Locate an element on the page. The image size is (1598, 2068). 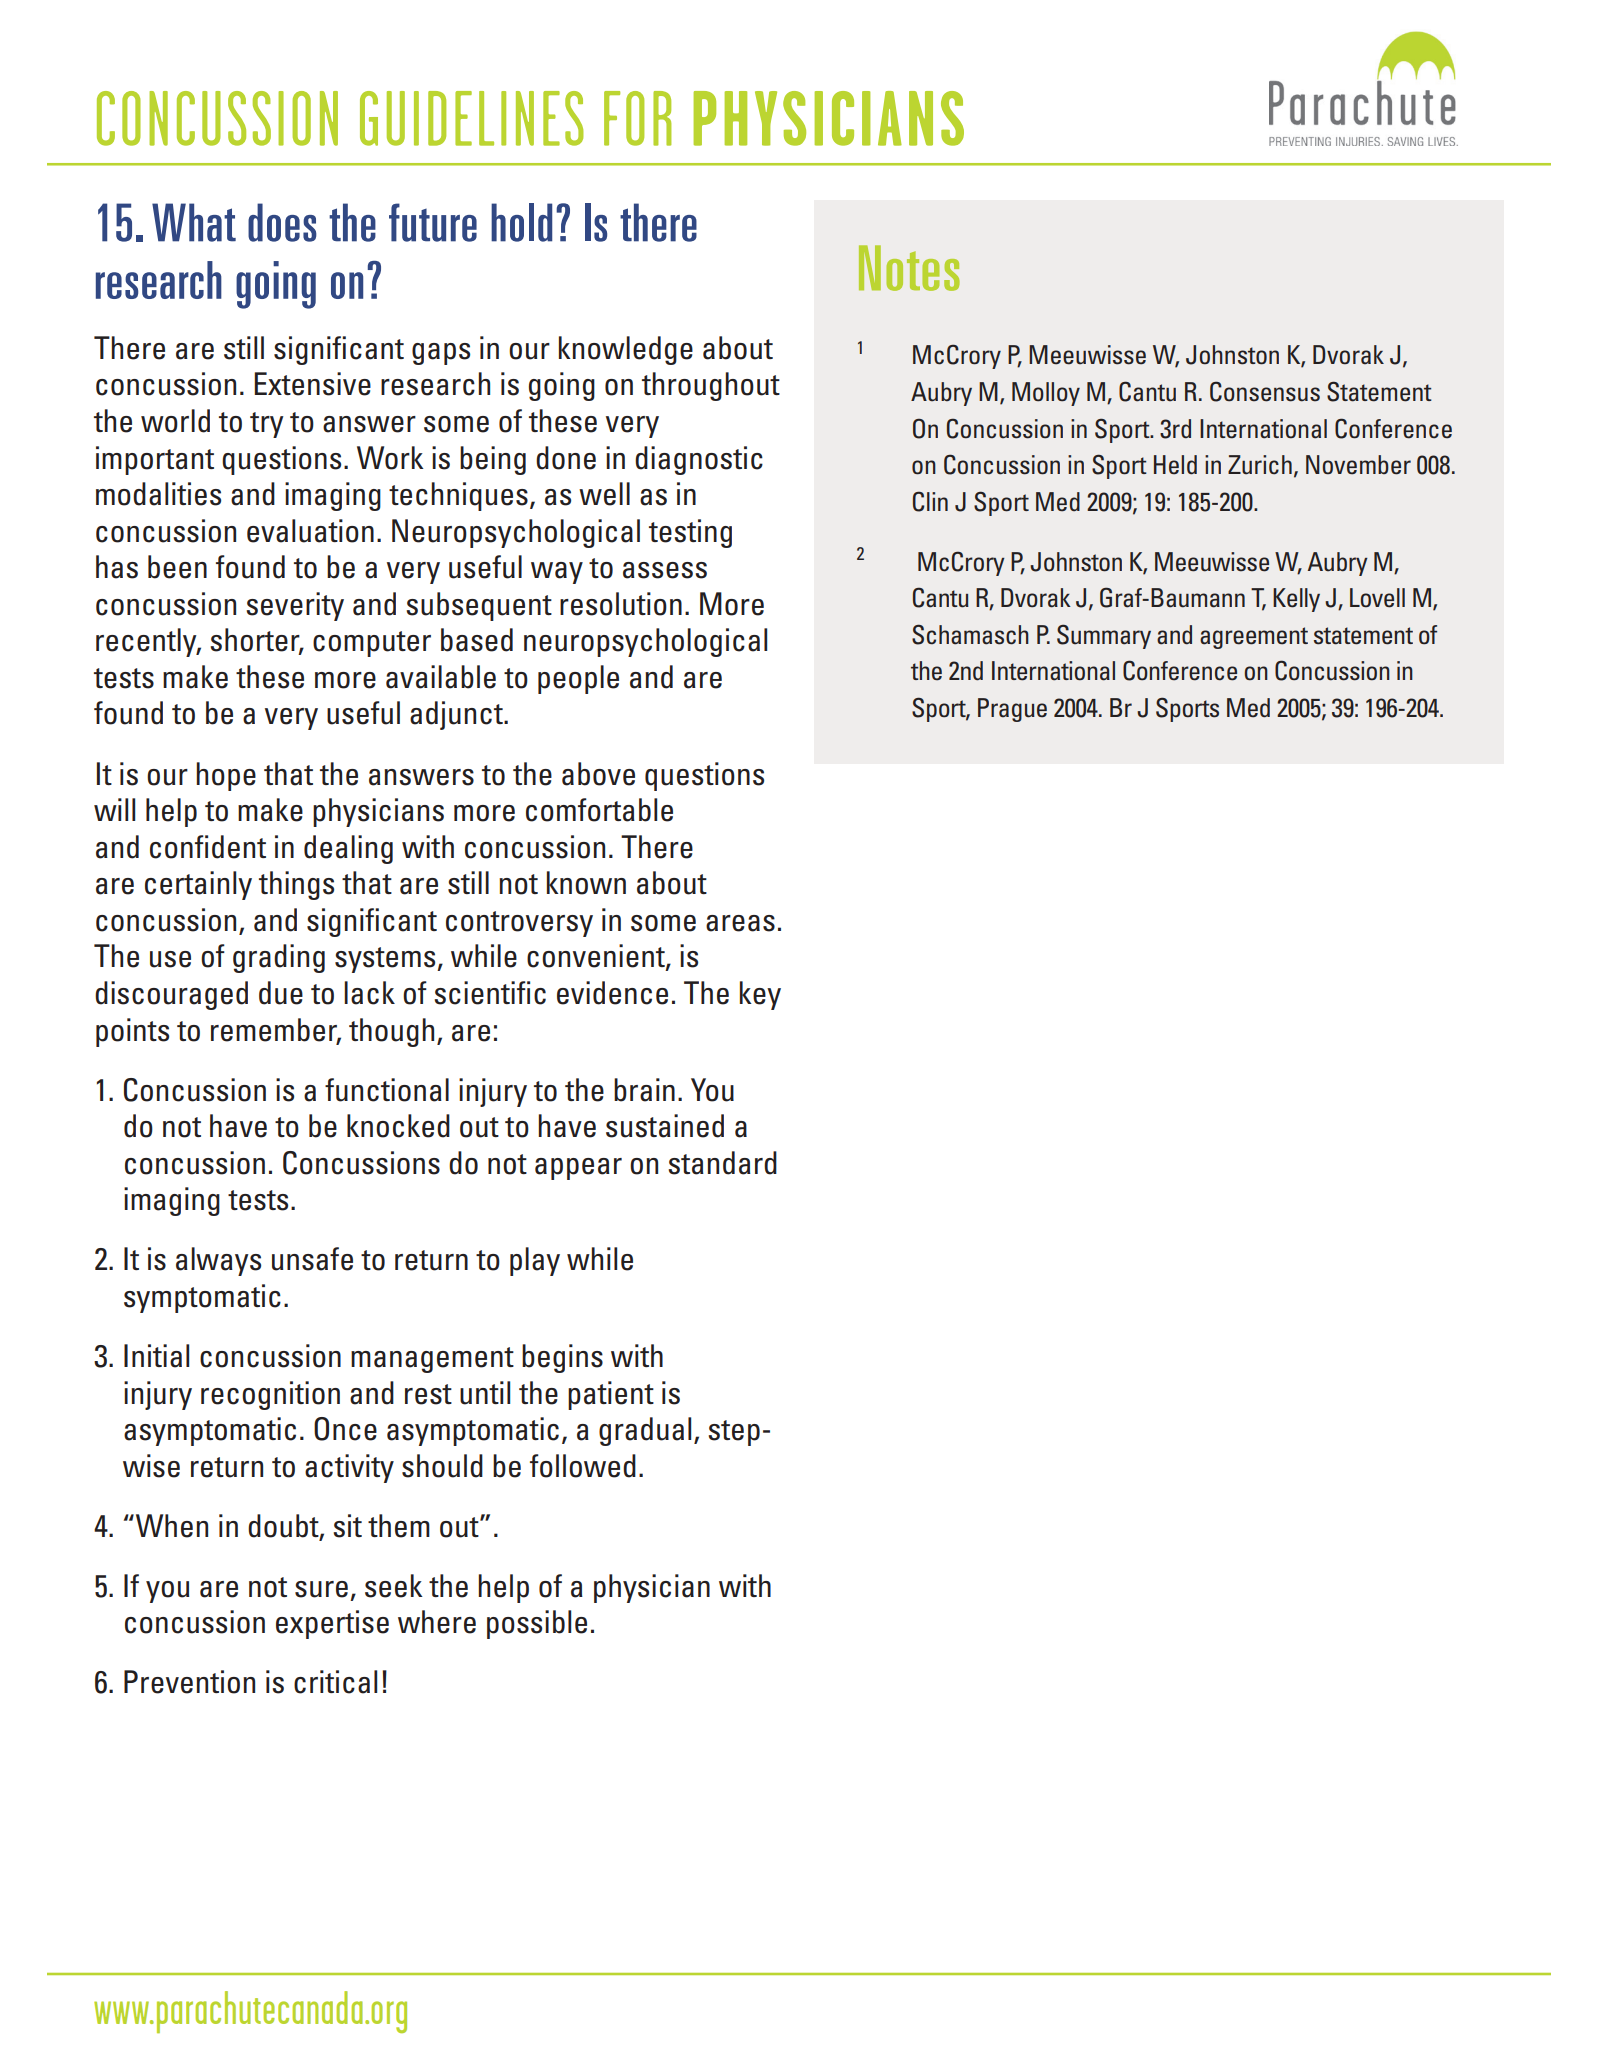
Consensus is located at coordinates (1265, 391).
